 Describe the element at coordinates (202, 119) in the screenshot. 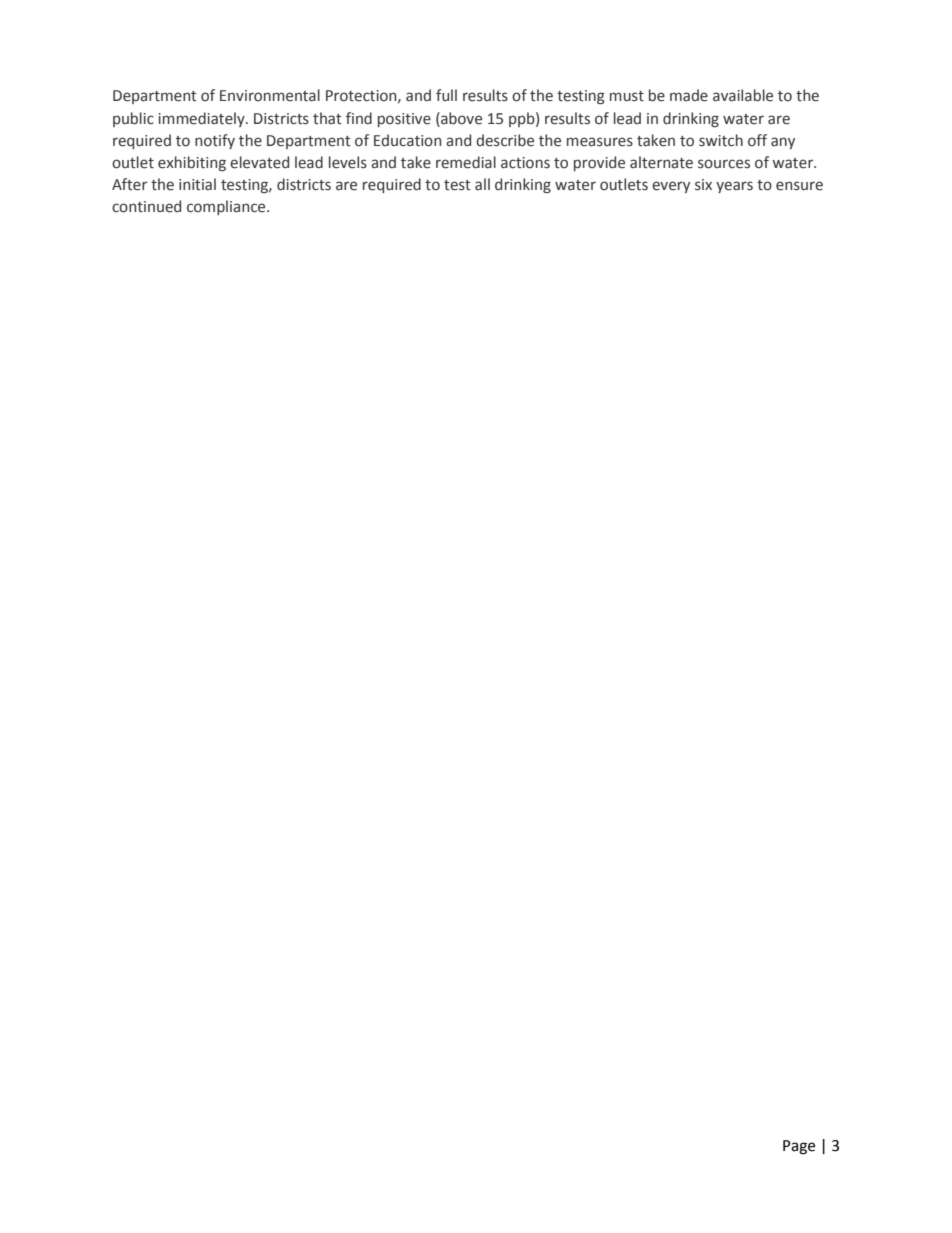

I see `immediately` at that location.
